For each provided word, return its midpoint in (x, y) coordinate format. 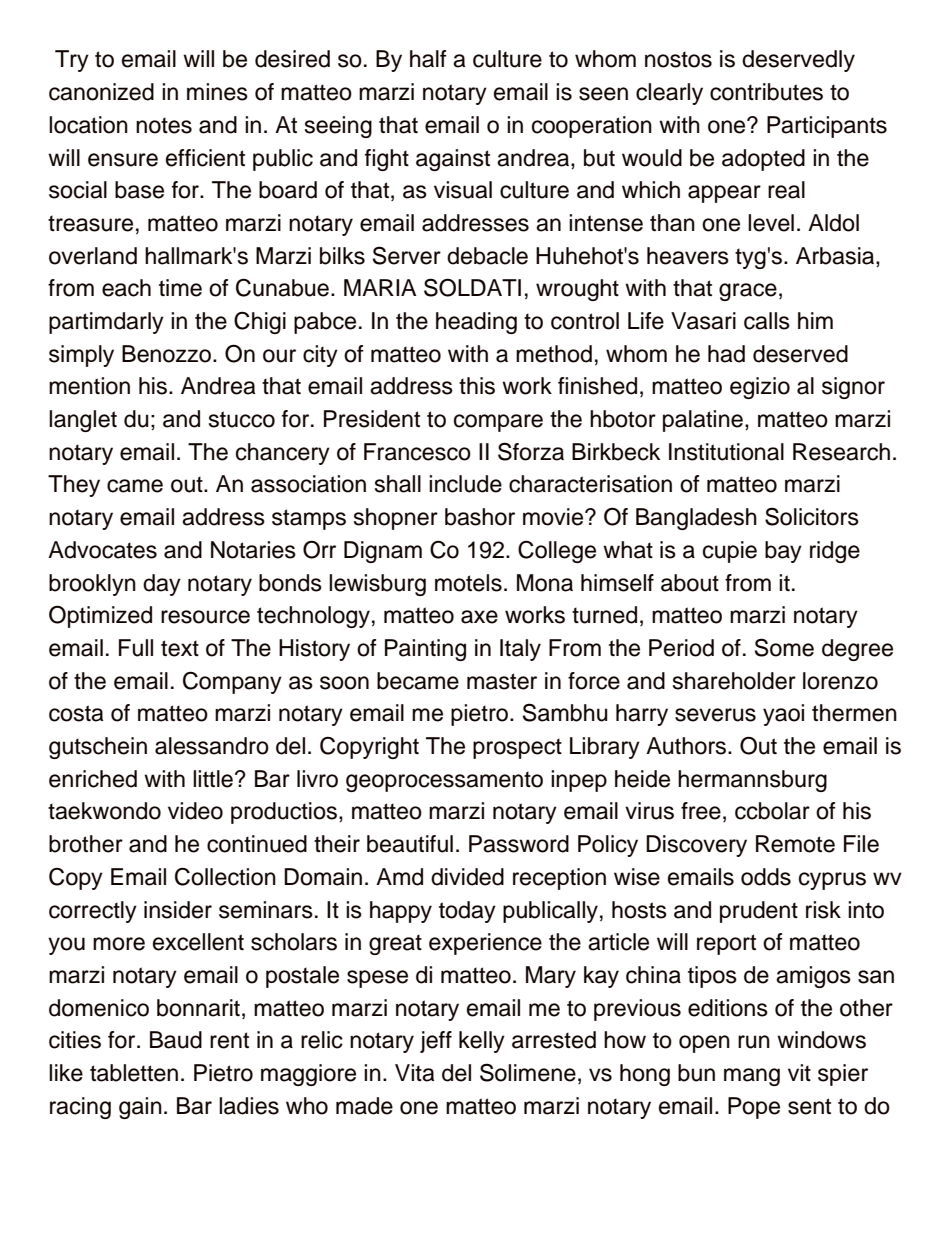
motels (468, 583)
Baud (176, 1040)
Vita (414, 1073)
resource (205, 617)
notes (164, 125)
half (428, 59)
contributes (766, 92)
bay (783, 552)
